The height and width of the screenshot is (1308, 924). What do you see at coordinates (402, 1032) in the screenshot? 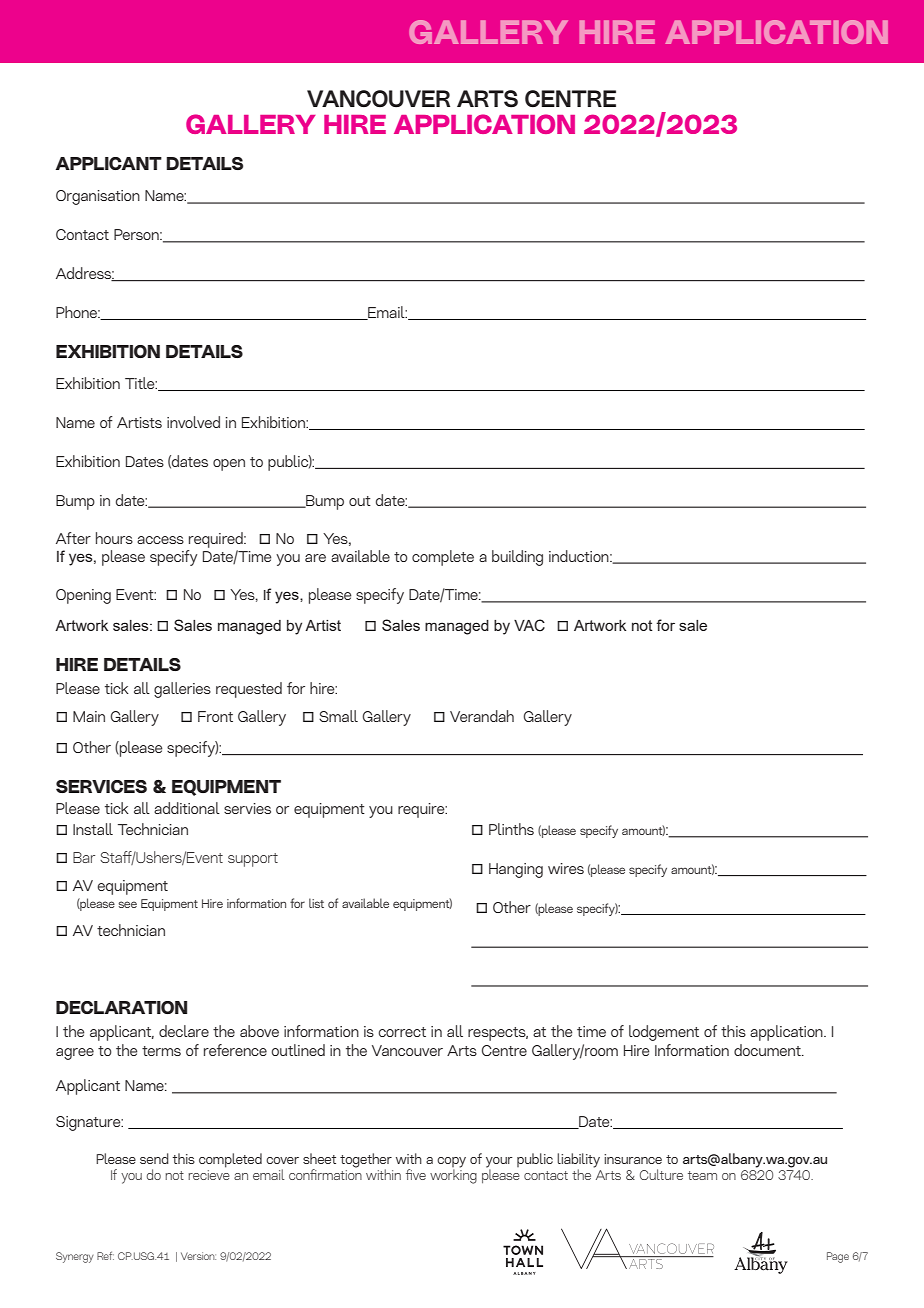
I see `correct` at bounding box center [402, 1032].
